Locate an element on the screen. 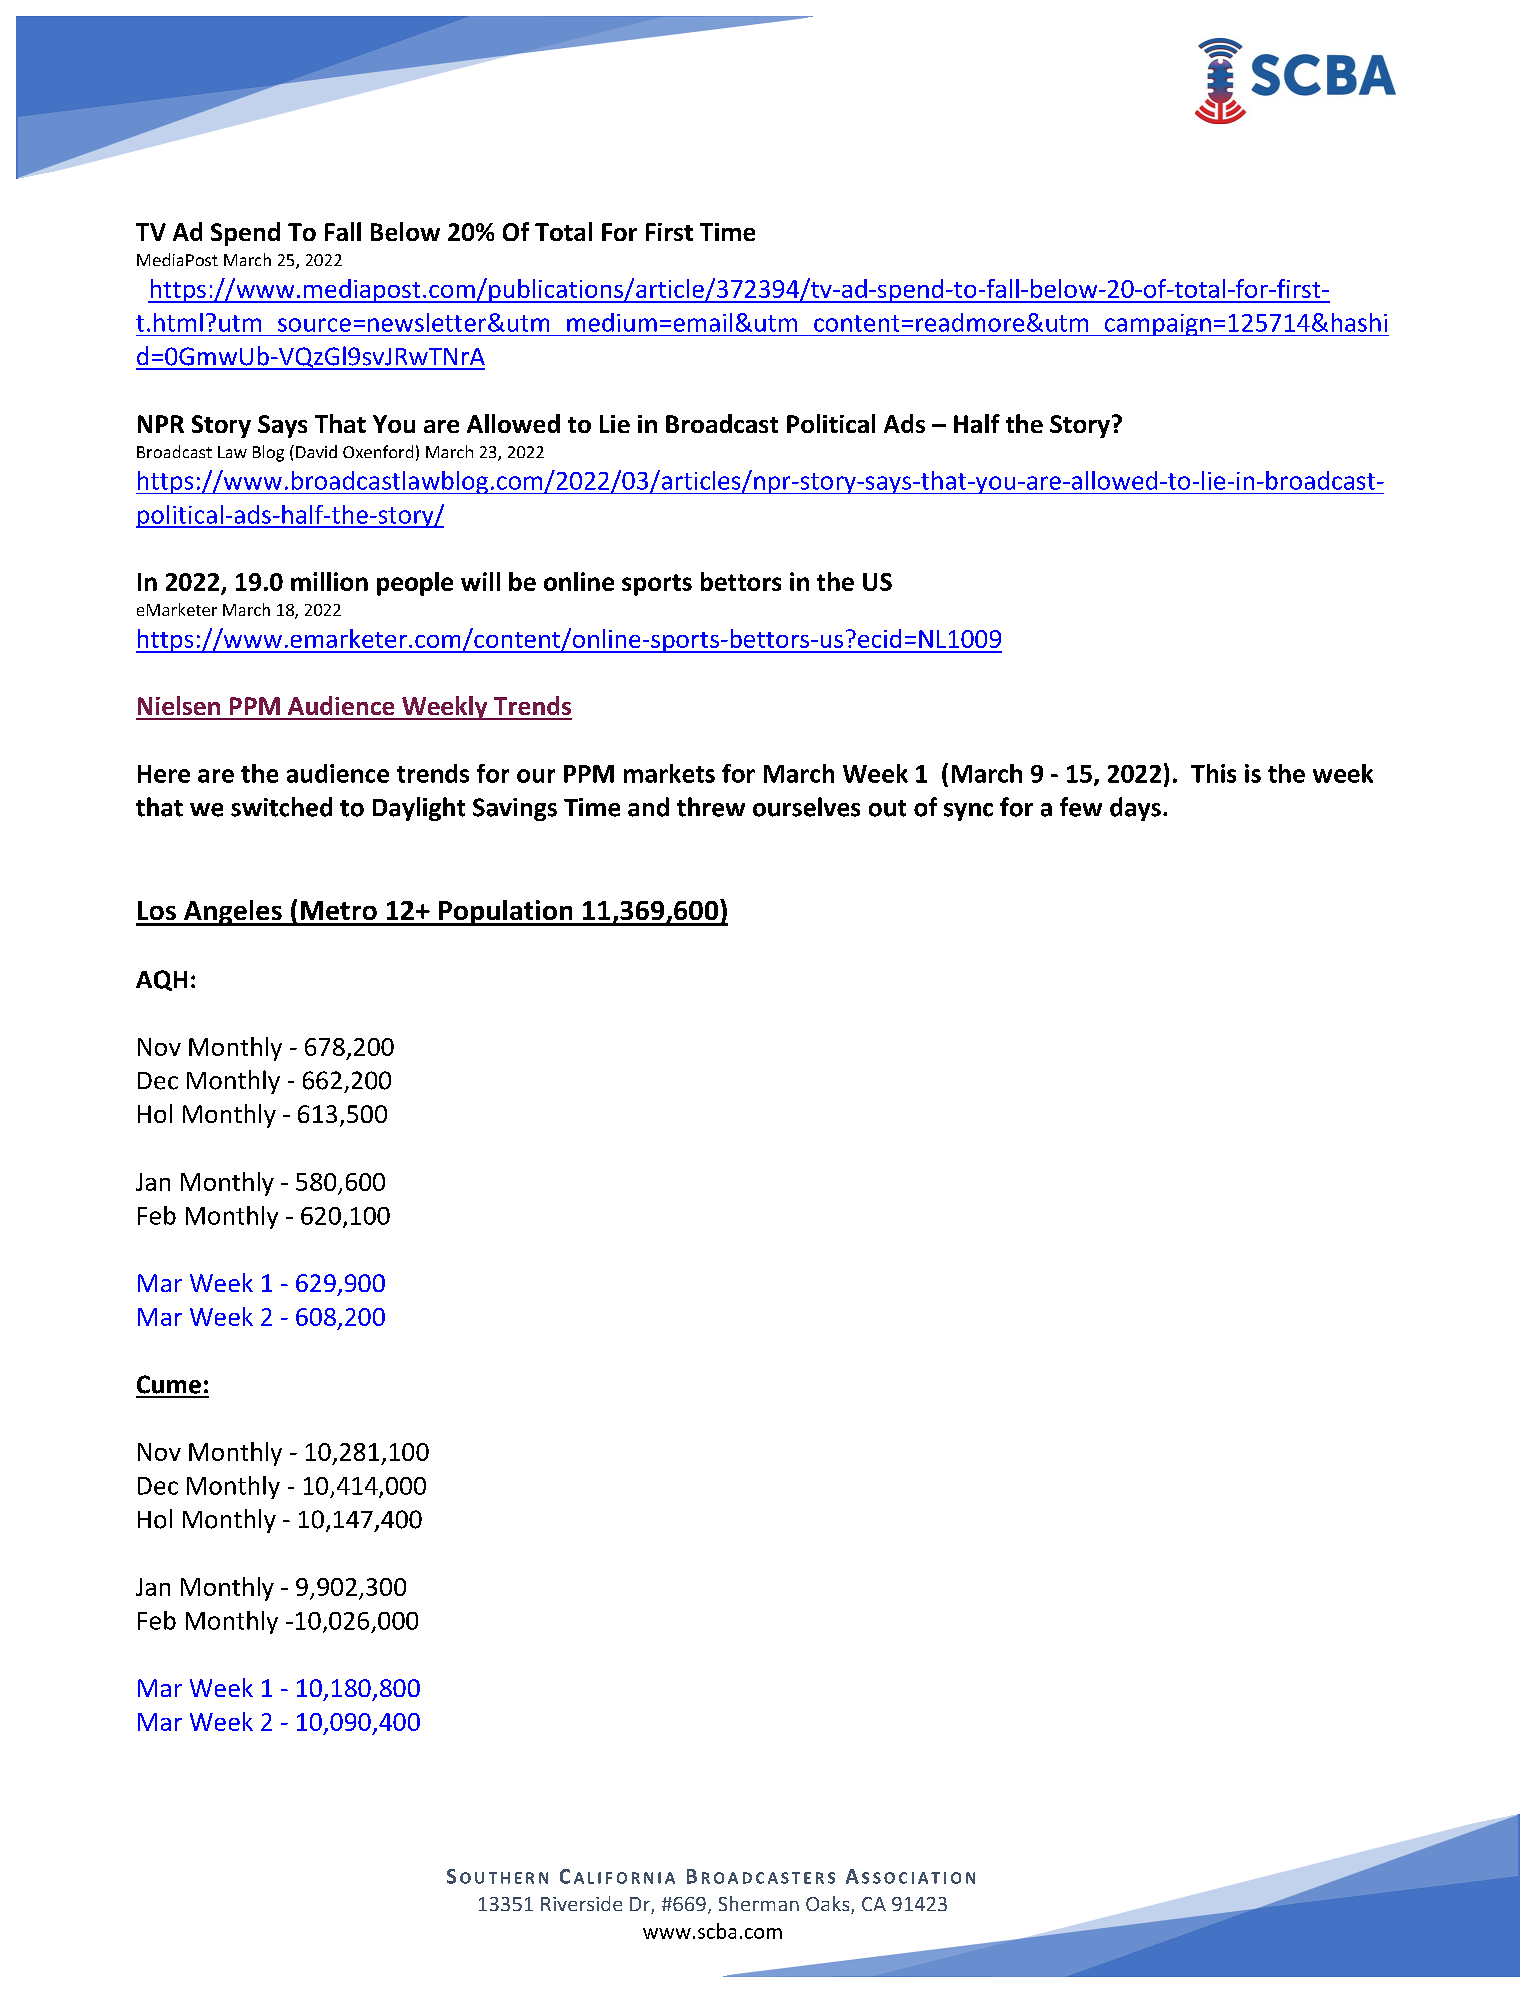  Angeles is located at coordinates (233, 913).
